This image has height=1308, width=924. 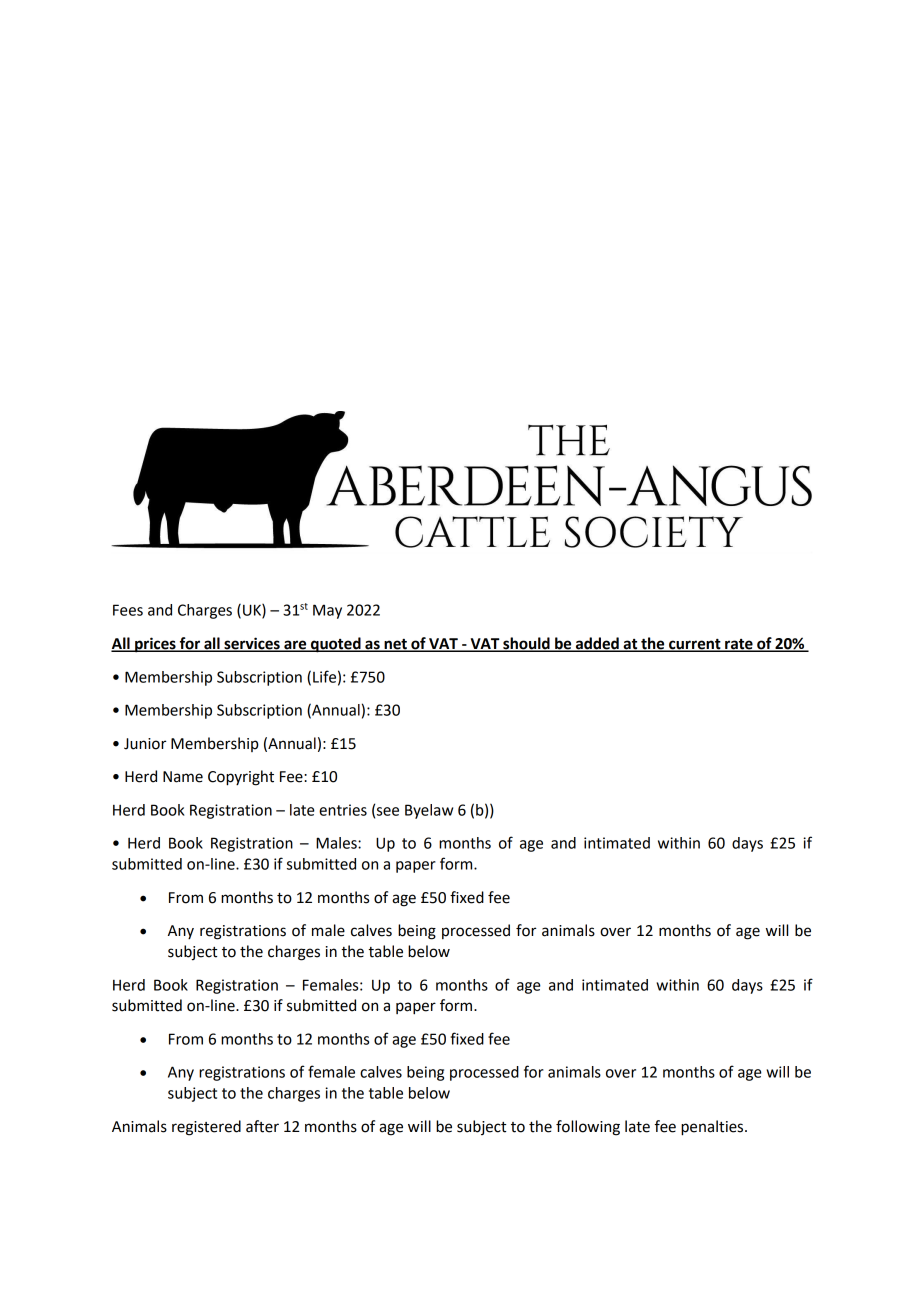 I want to click on prices, so click(x=155, y=645).
